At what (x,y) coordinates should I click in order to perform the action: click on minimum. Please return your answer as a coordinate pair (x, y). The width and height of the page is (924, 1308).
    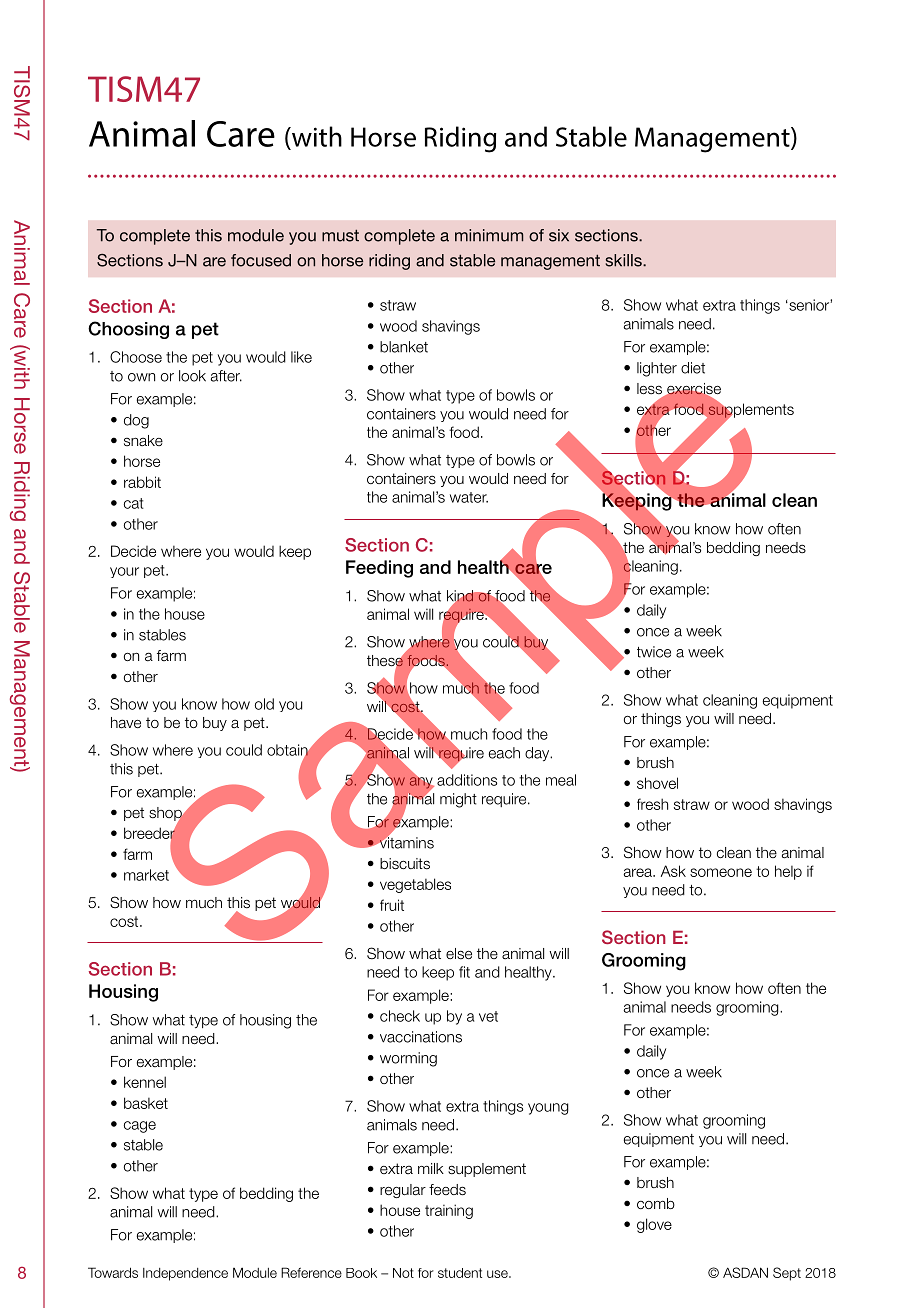
    Looking at the image, I should click on (489, 235).
